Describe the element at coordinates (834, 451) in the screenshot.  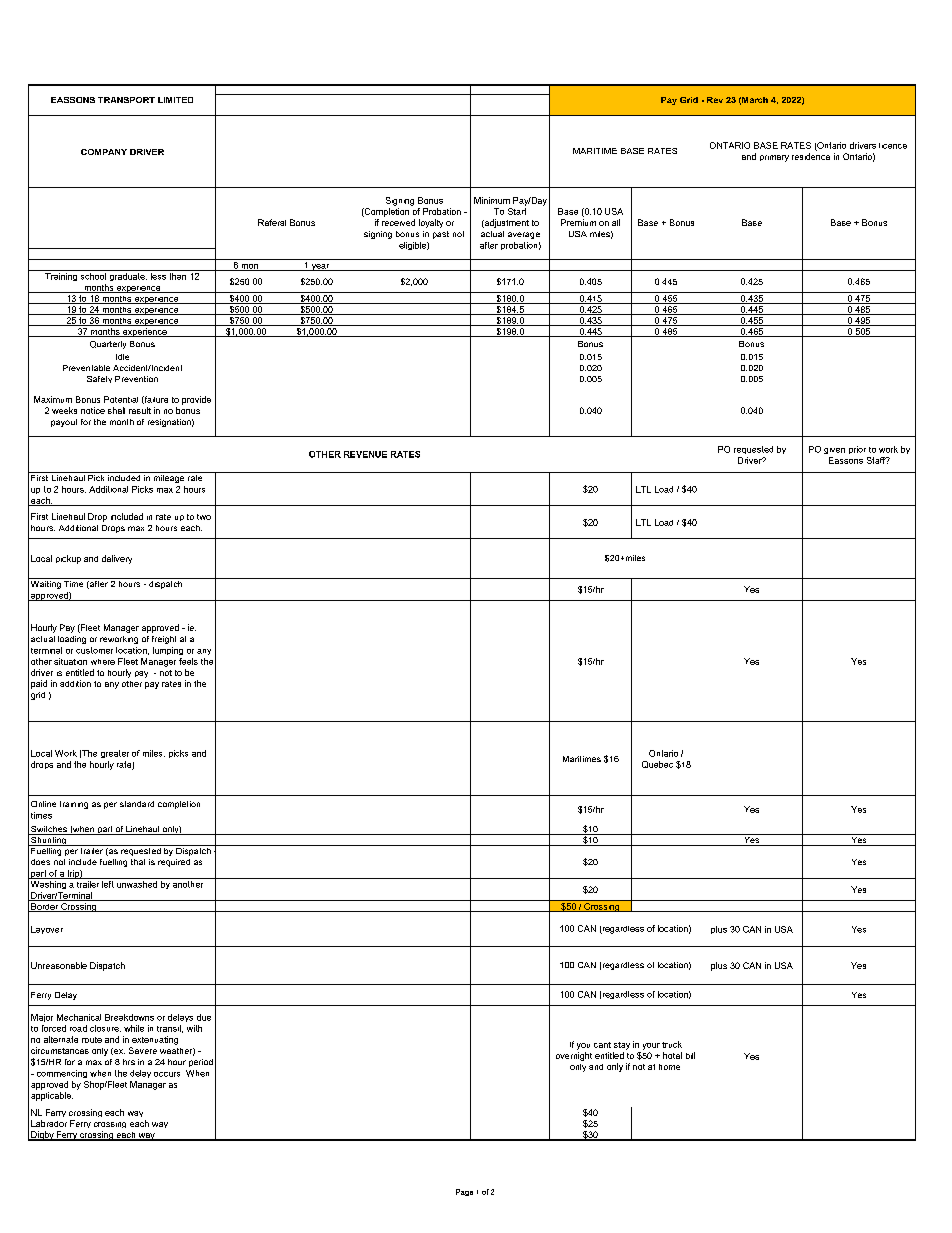
I see `given` at that location.
